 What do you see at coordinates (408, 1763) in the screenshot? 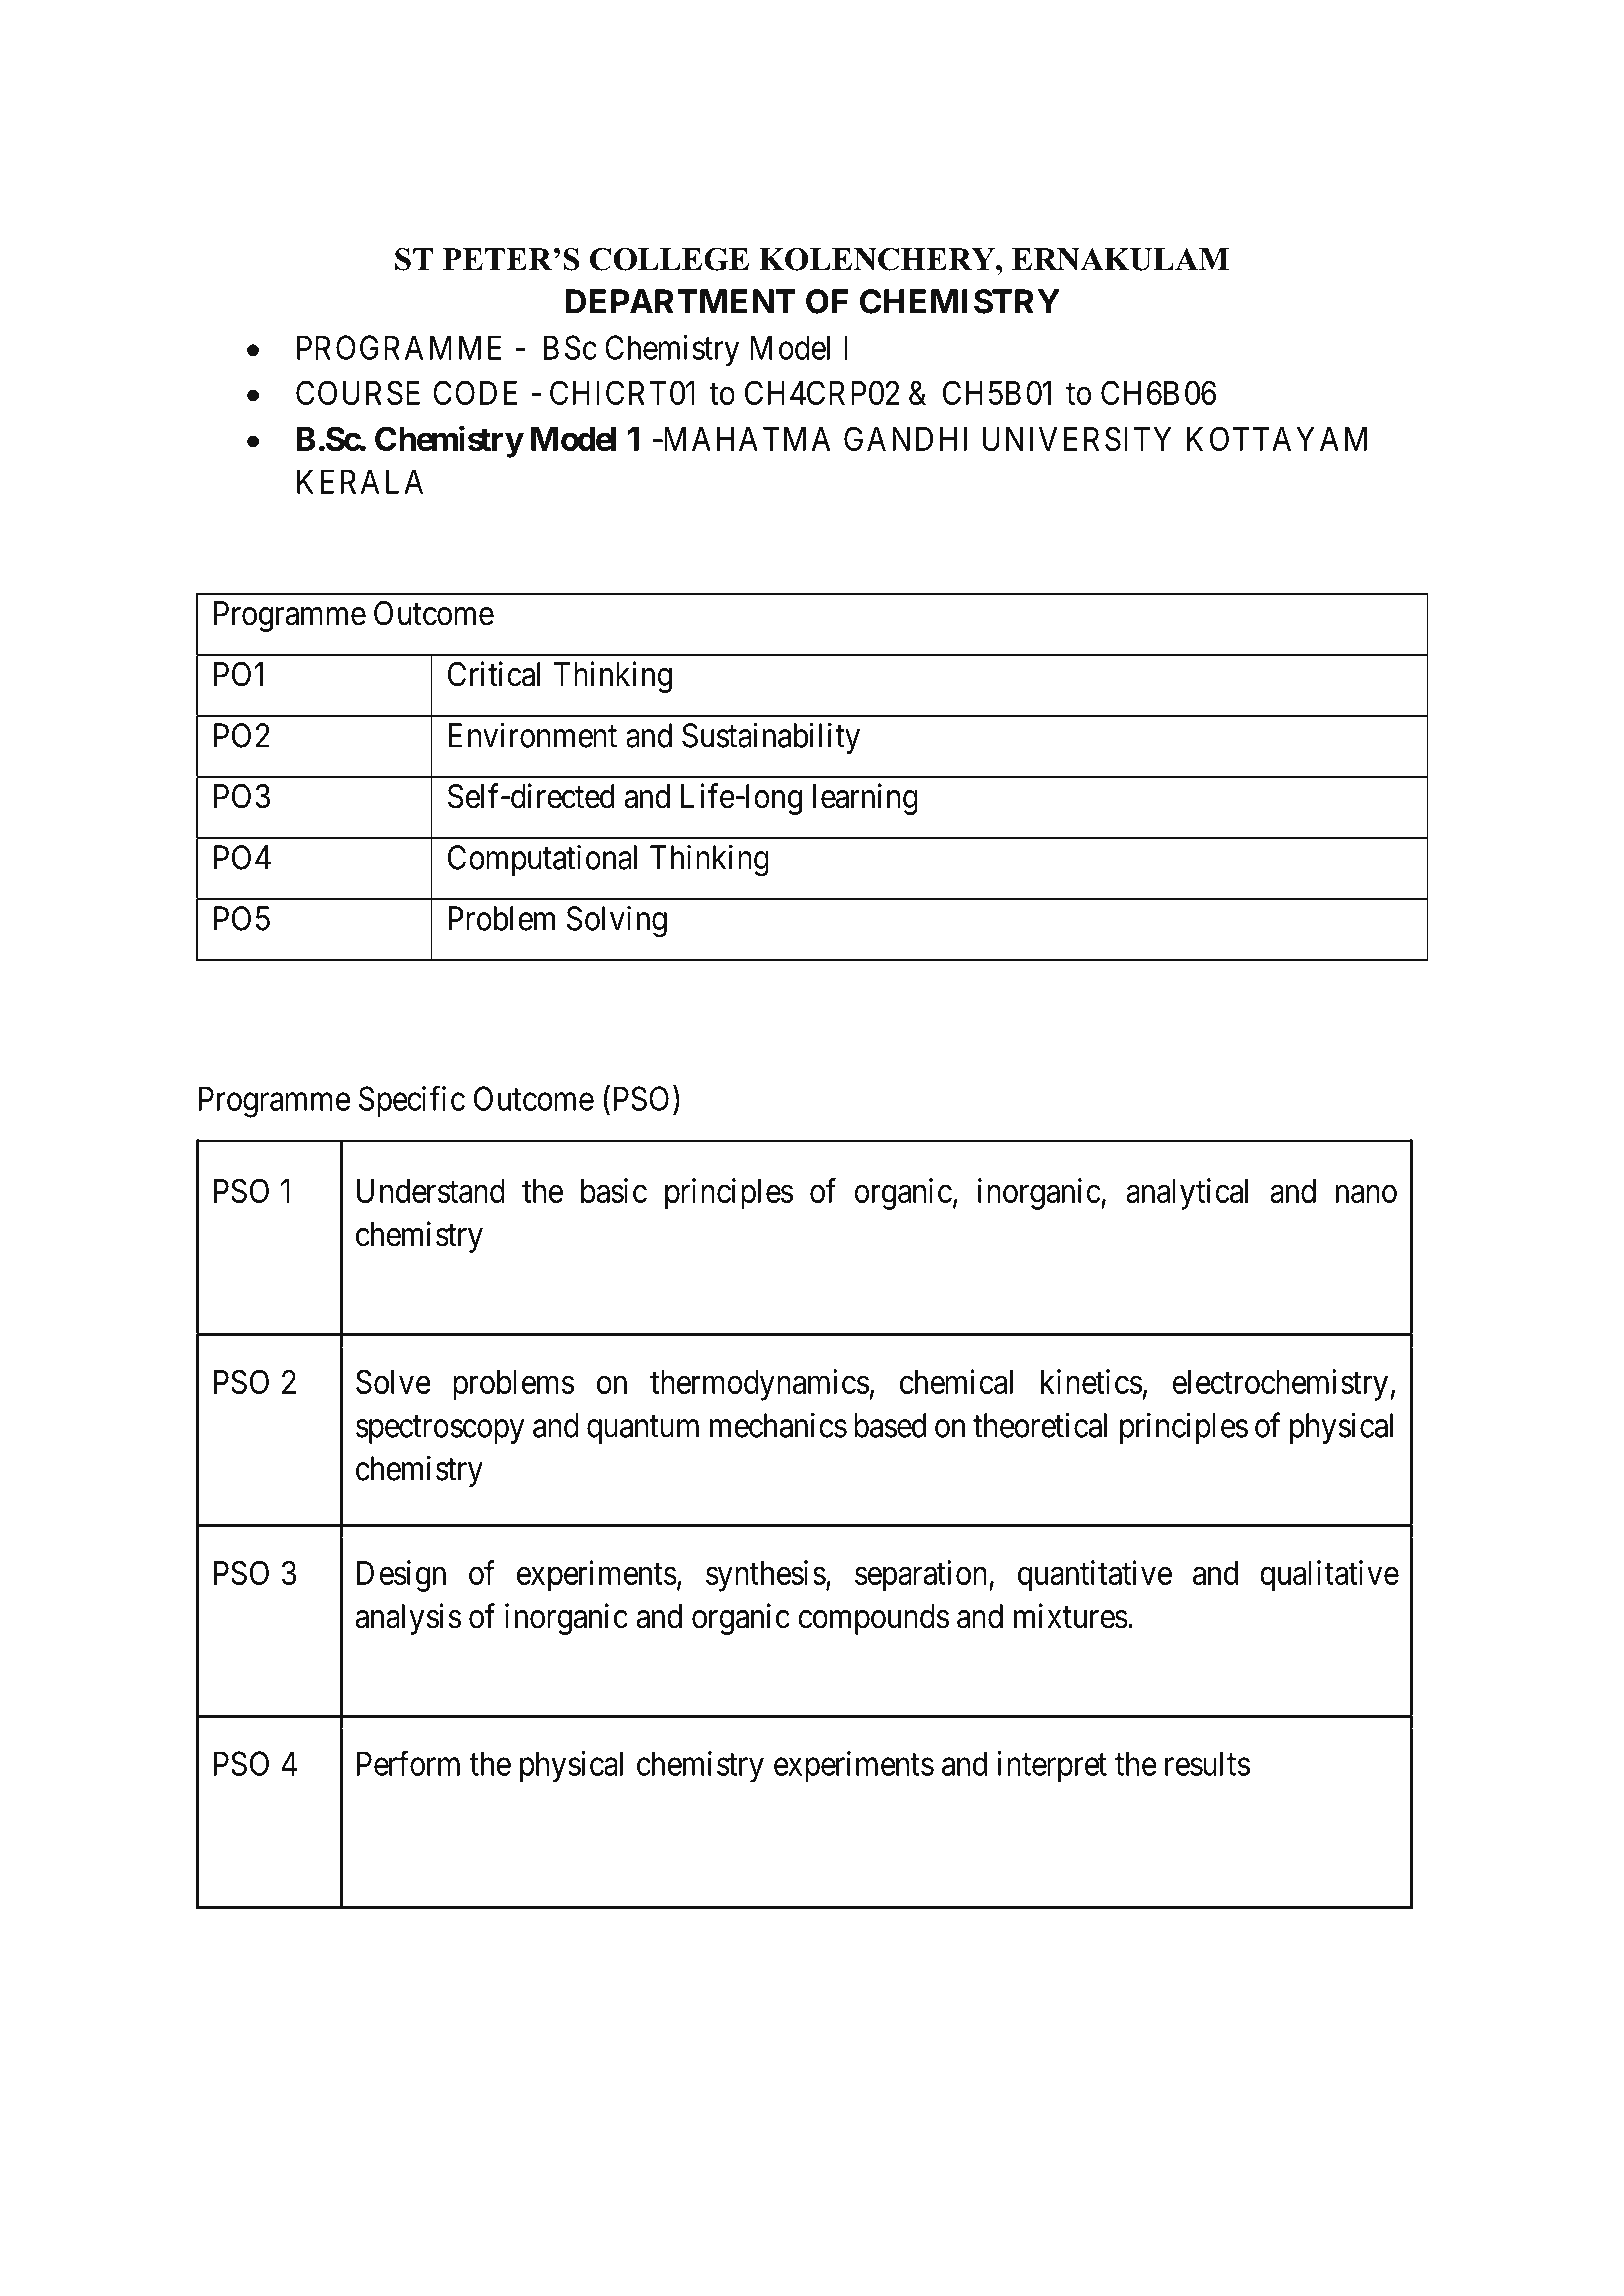
I see `Perform` at bounding box center [408, 1763].
